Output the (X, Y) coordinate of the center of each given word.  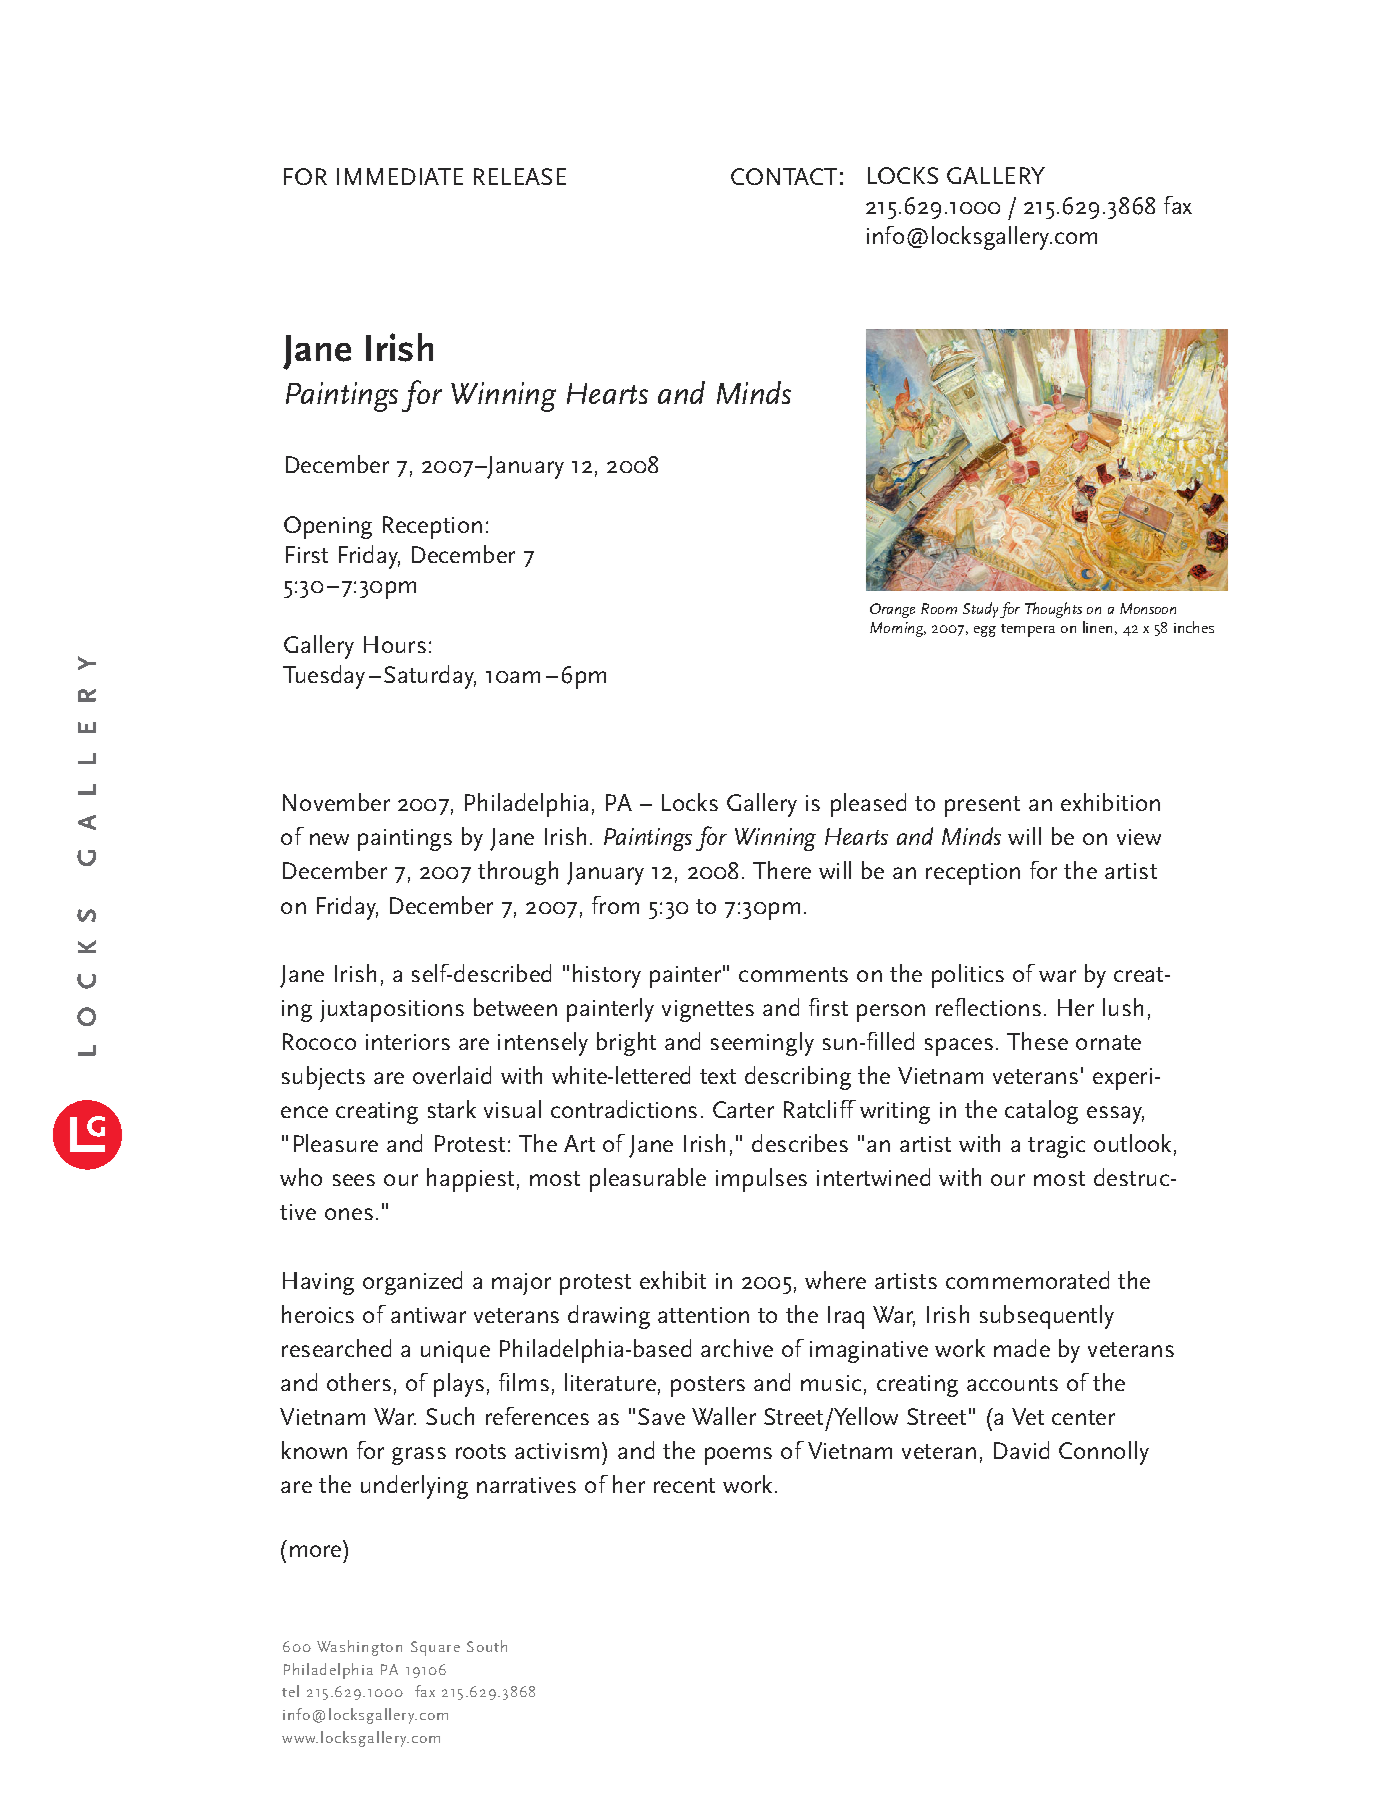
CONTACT (784, 176)
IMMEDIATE (400, 176)
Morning (898, 629)
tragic (1056, 1147)
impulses (761, 1180)
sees (354, 1180)
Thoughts (1053, 610)
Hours (395, 644)
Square (435, 1648)
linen (1097, 627)
